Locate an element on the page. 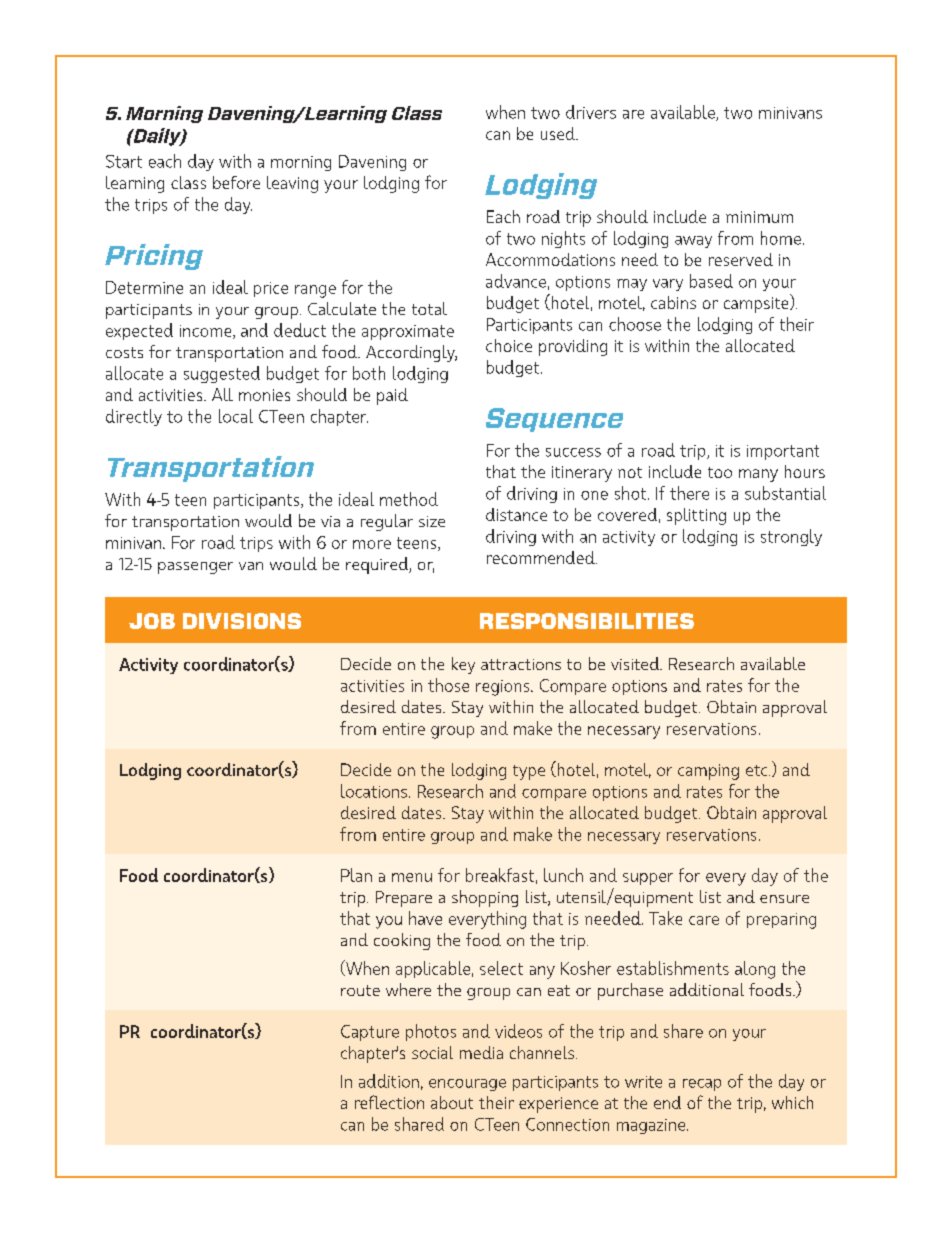 This page has width=952, height=1233. DIVISIONS is located at coordinates (242, 621).
